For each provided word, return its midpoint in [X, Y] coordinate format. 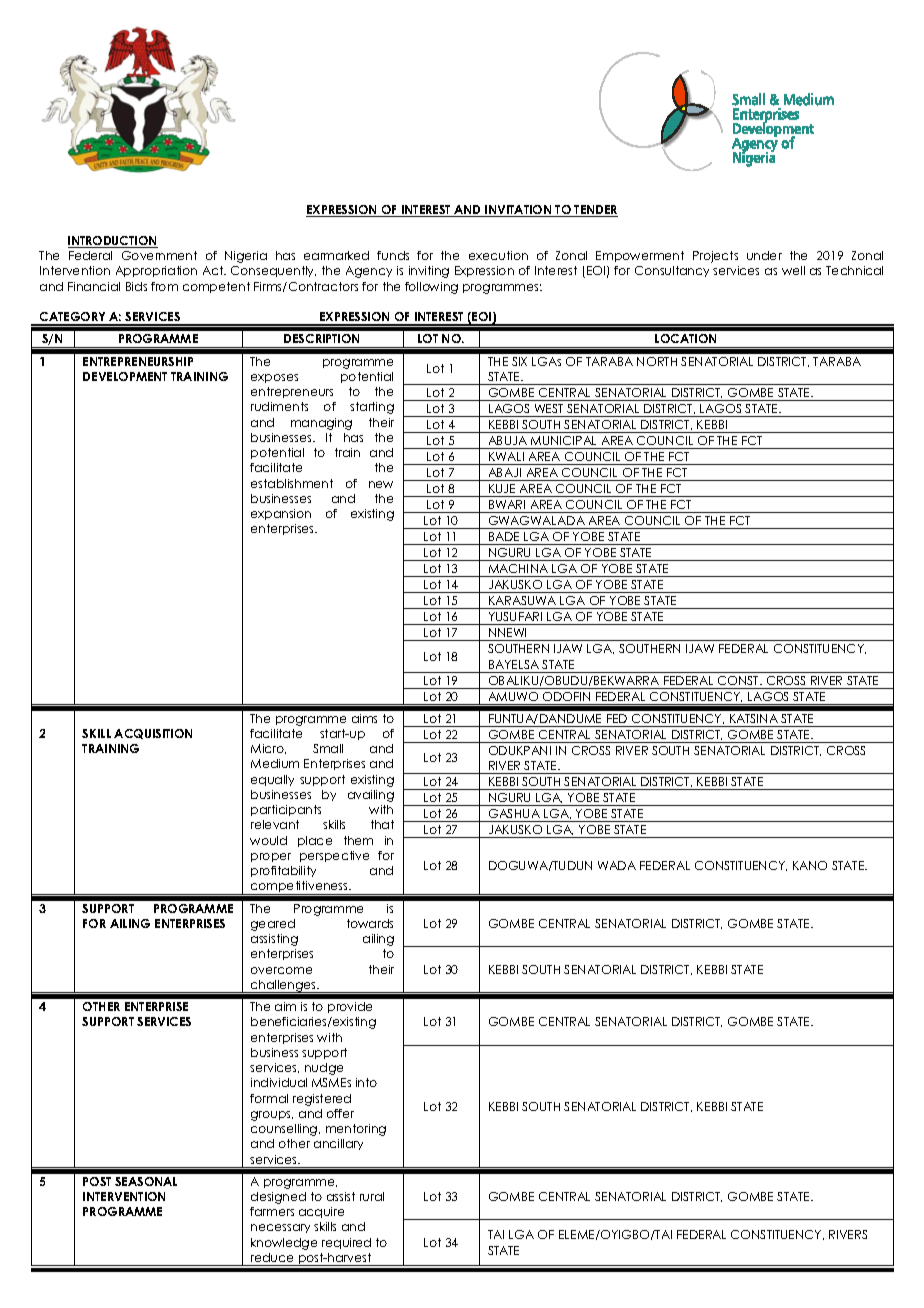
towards [370, 923]
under [764, 255]
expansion [281, 514]
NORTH [657, 361]
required [346, 1243]
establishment [292, 483]
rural [372, 1196]
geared [273, 925]
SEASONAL [146, 1181]
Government [159, 255]
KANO [810, 865]
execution [498, 255]
